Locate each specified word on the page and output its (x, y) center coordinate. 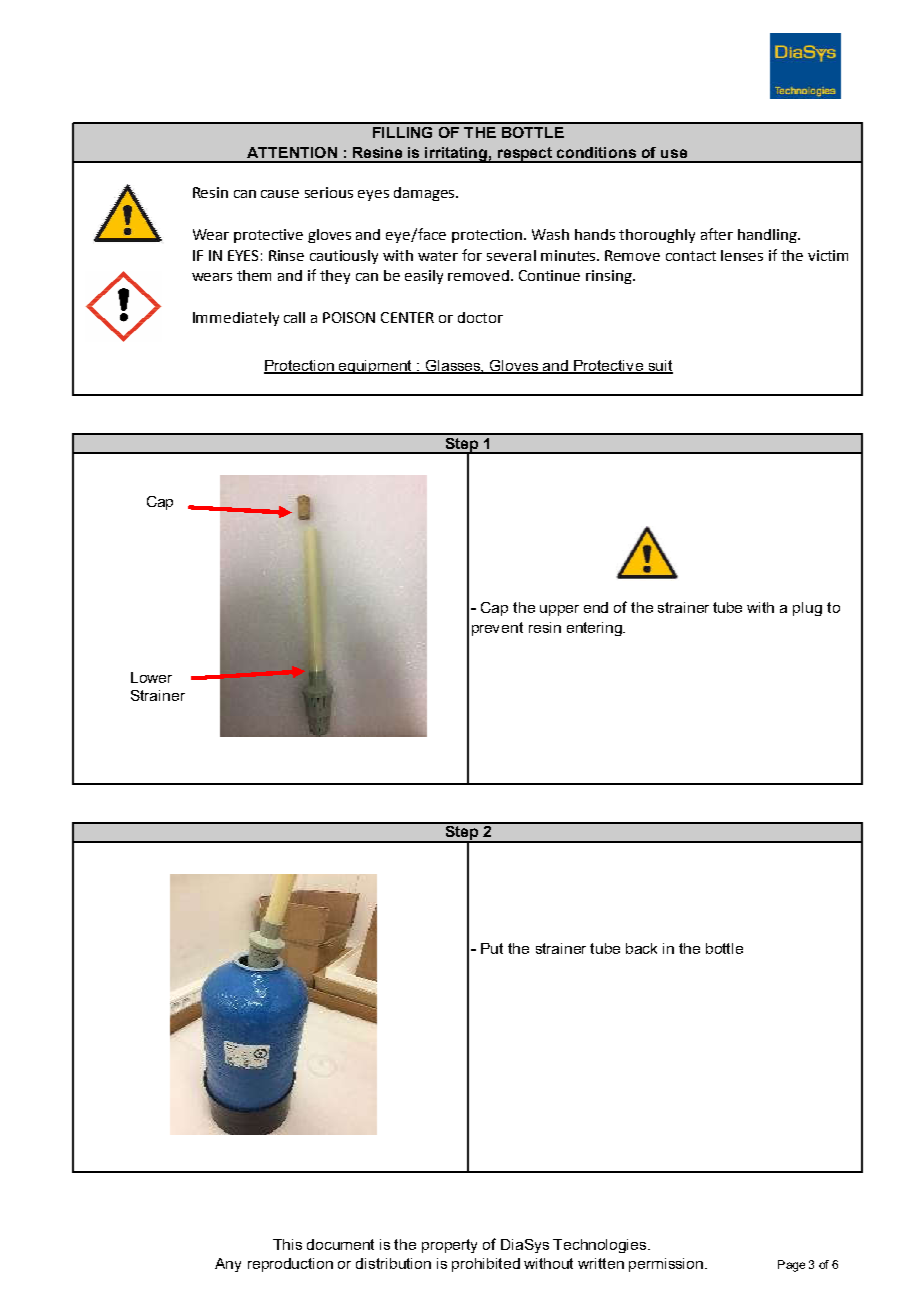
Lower (151, 677)
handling (769, 236)
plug (807, 609)
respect (525, 155)
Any (228, 1265)
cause (280, 194)
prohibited (486, 1265)
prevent (497, 629)
